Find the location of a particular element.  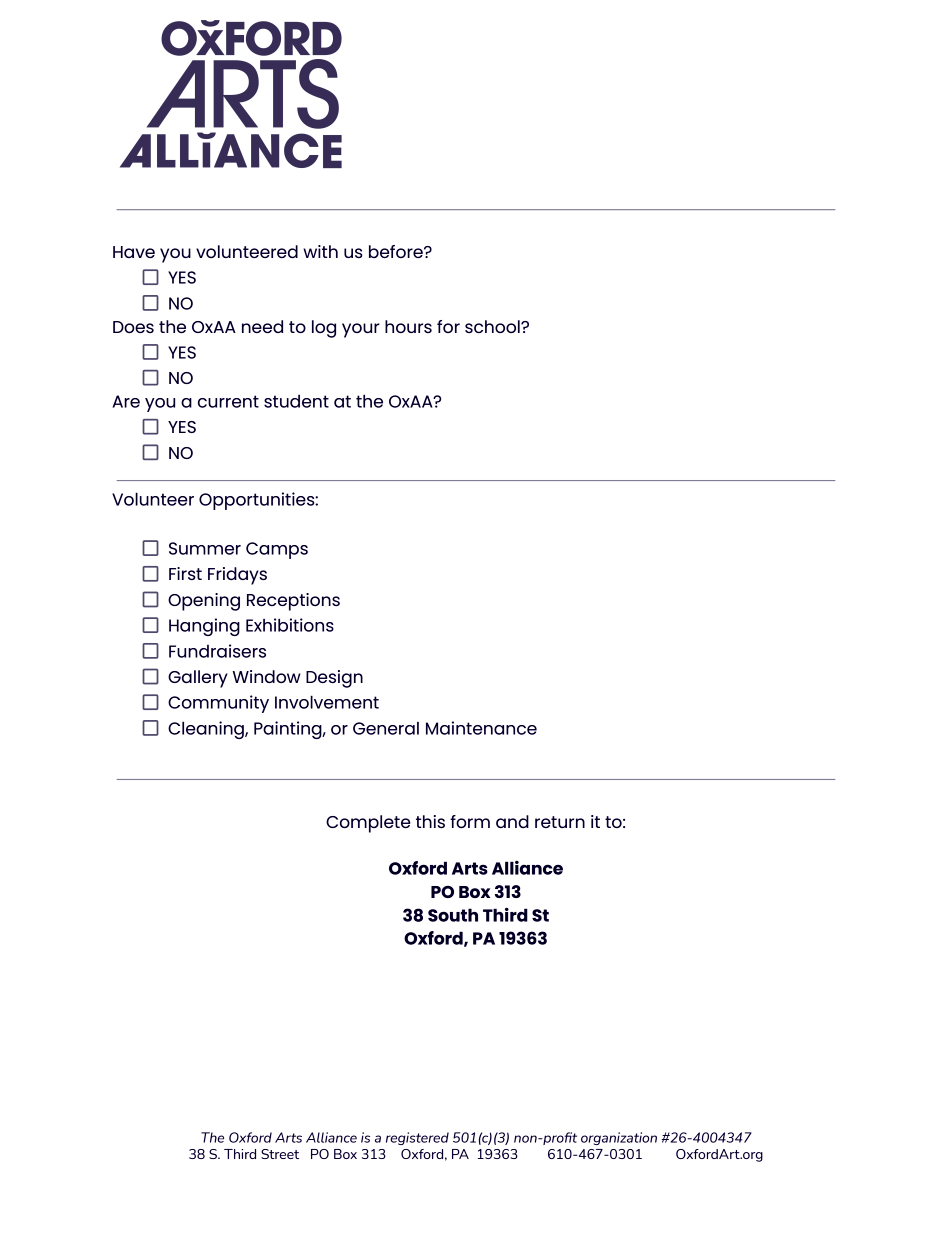

Gallery is located at coordinates (198, 679).
